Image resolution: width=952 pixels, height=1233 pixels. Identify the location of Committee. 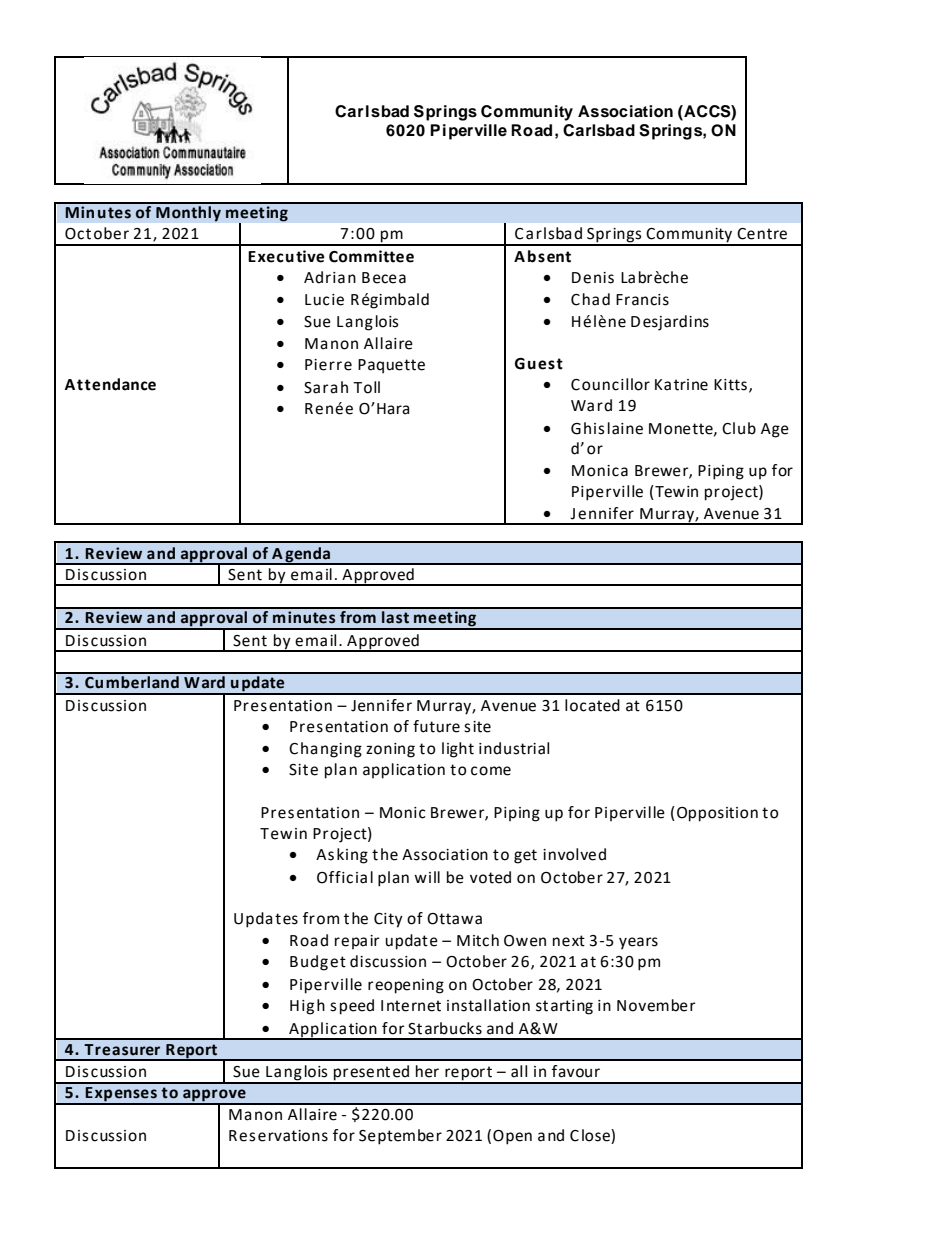
(371, 256).
